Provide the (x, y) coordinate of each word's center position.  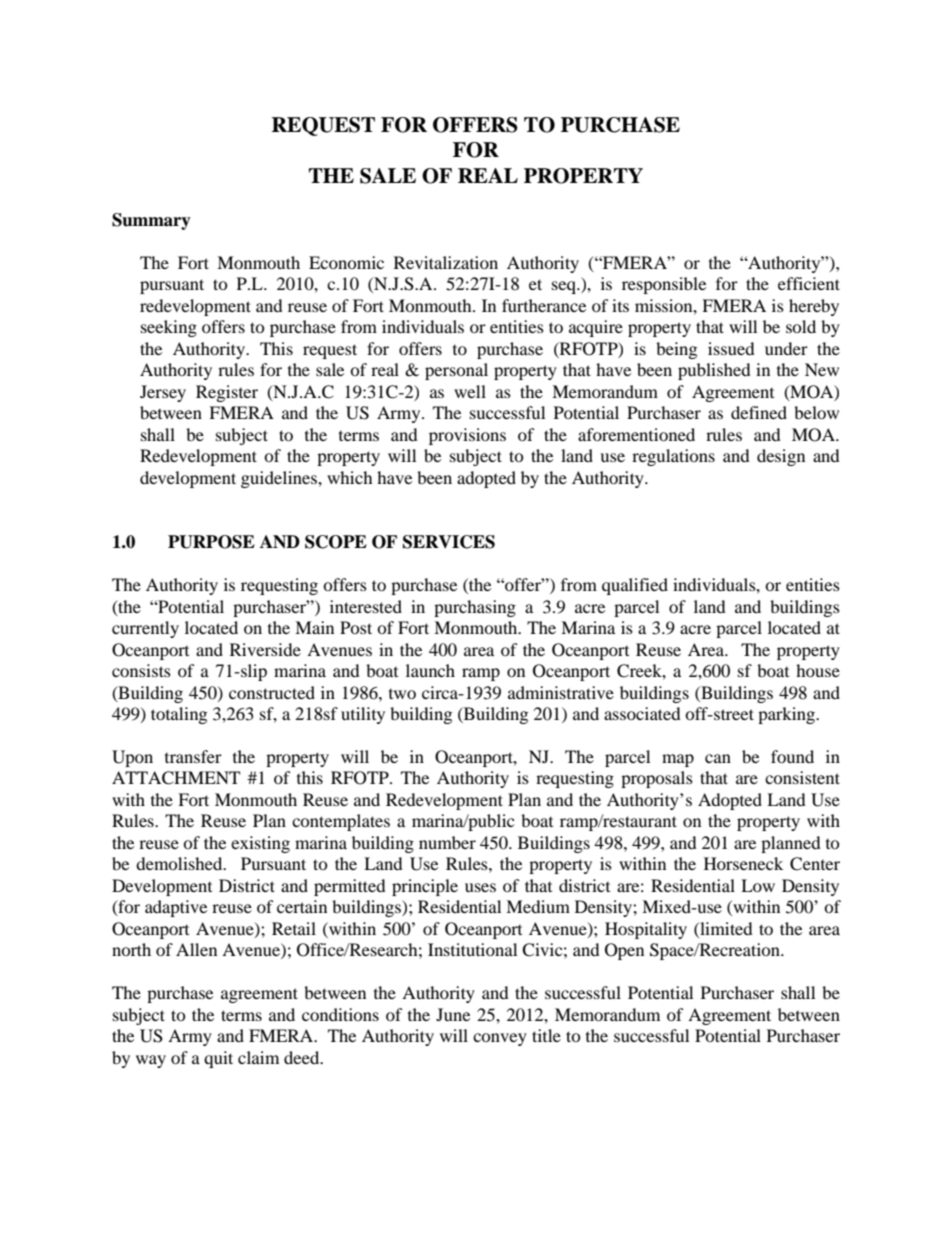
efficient (809, 283)
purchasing (475, 608)
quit (218, 1059)
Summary (151, 221)
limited (725, 928)
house (818, 670)
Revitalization (446, 262)
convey (500, 1039)
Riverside (265, 649)
